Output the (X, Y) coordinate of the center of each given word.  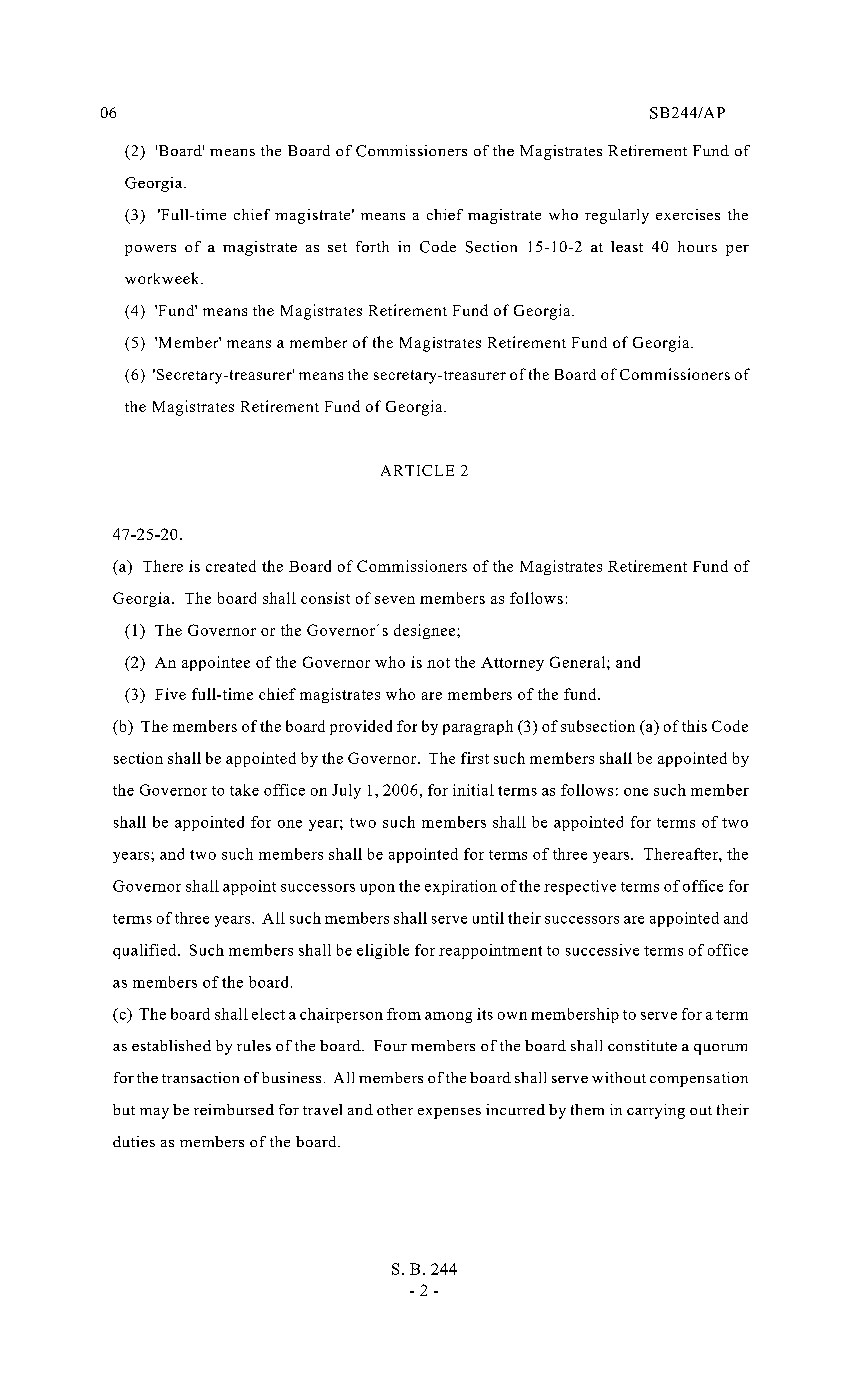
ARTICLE (417, 470)
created (231, 566)
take (244, 790)
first (475, 758)
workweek (163, 278)
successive (602, 950)
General (579, 662)
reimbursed (234, 1109)
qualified (146, 951)
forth (372, 246)
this (694, 726)
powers (150, 250)
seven (395, 600)
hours (697, 246)
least (627, 246)
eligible (383, 951)
